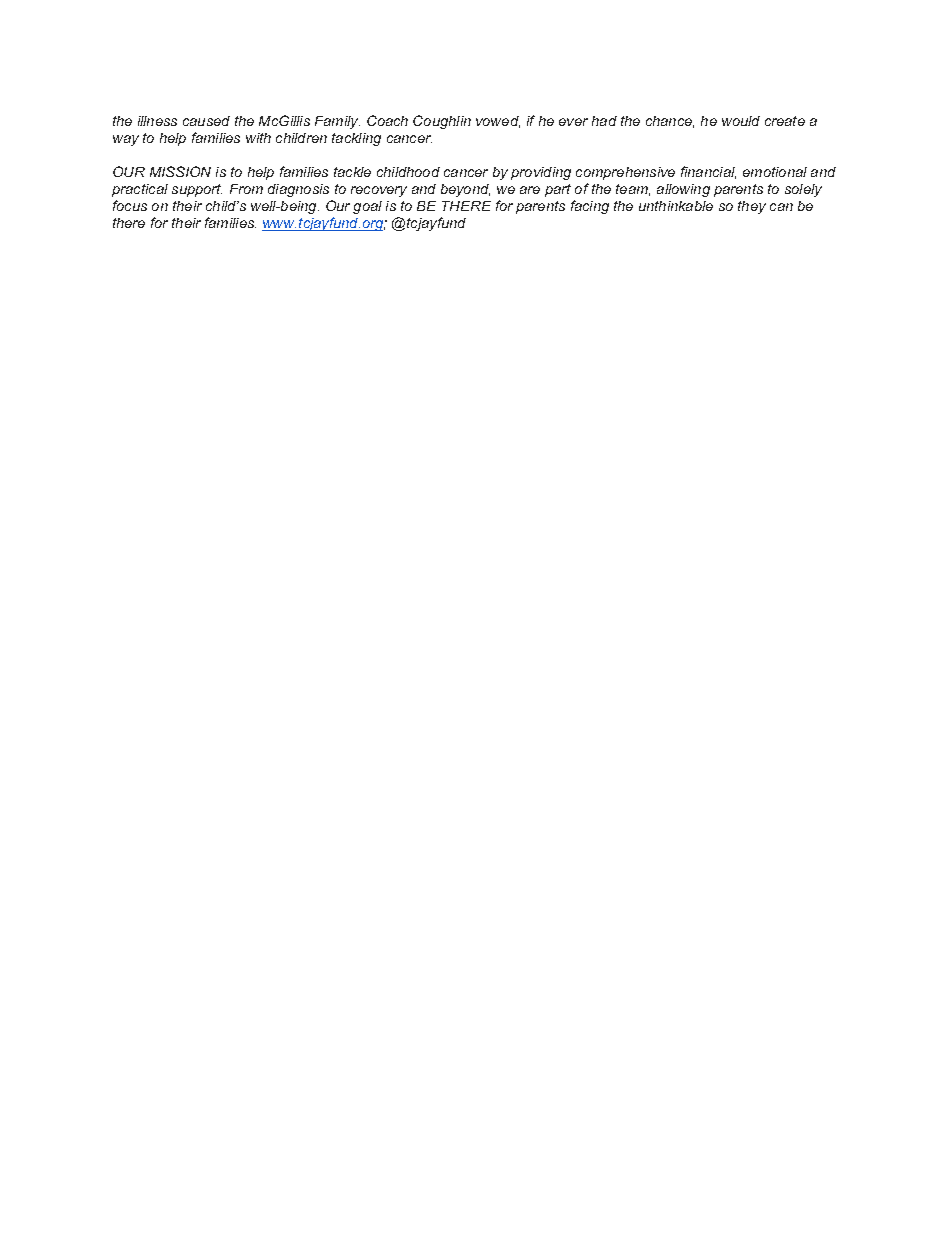 This screenshot has height=1233, width=952. I want to click on create, so click(785, 121).
